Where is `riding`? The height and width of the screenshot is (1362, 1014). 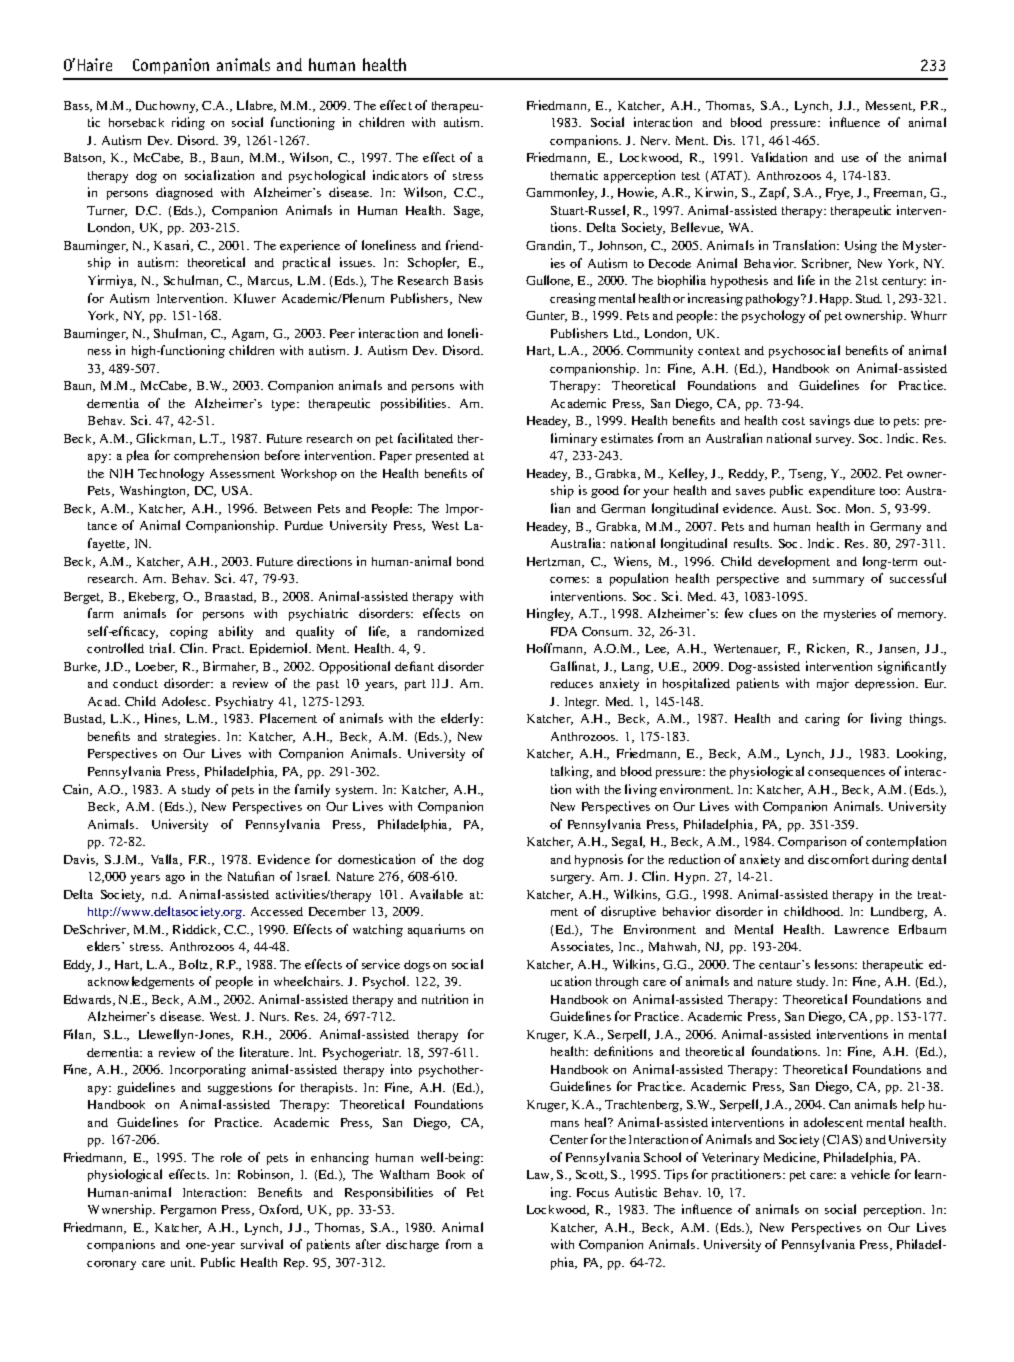
riding is located at coordinates (188, 123).
